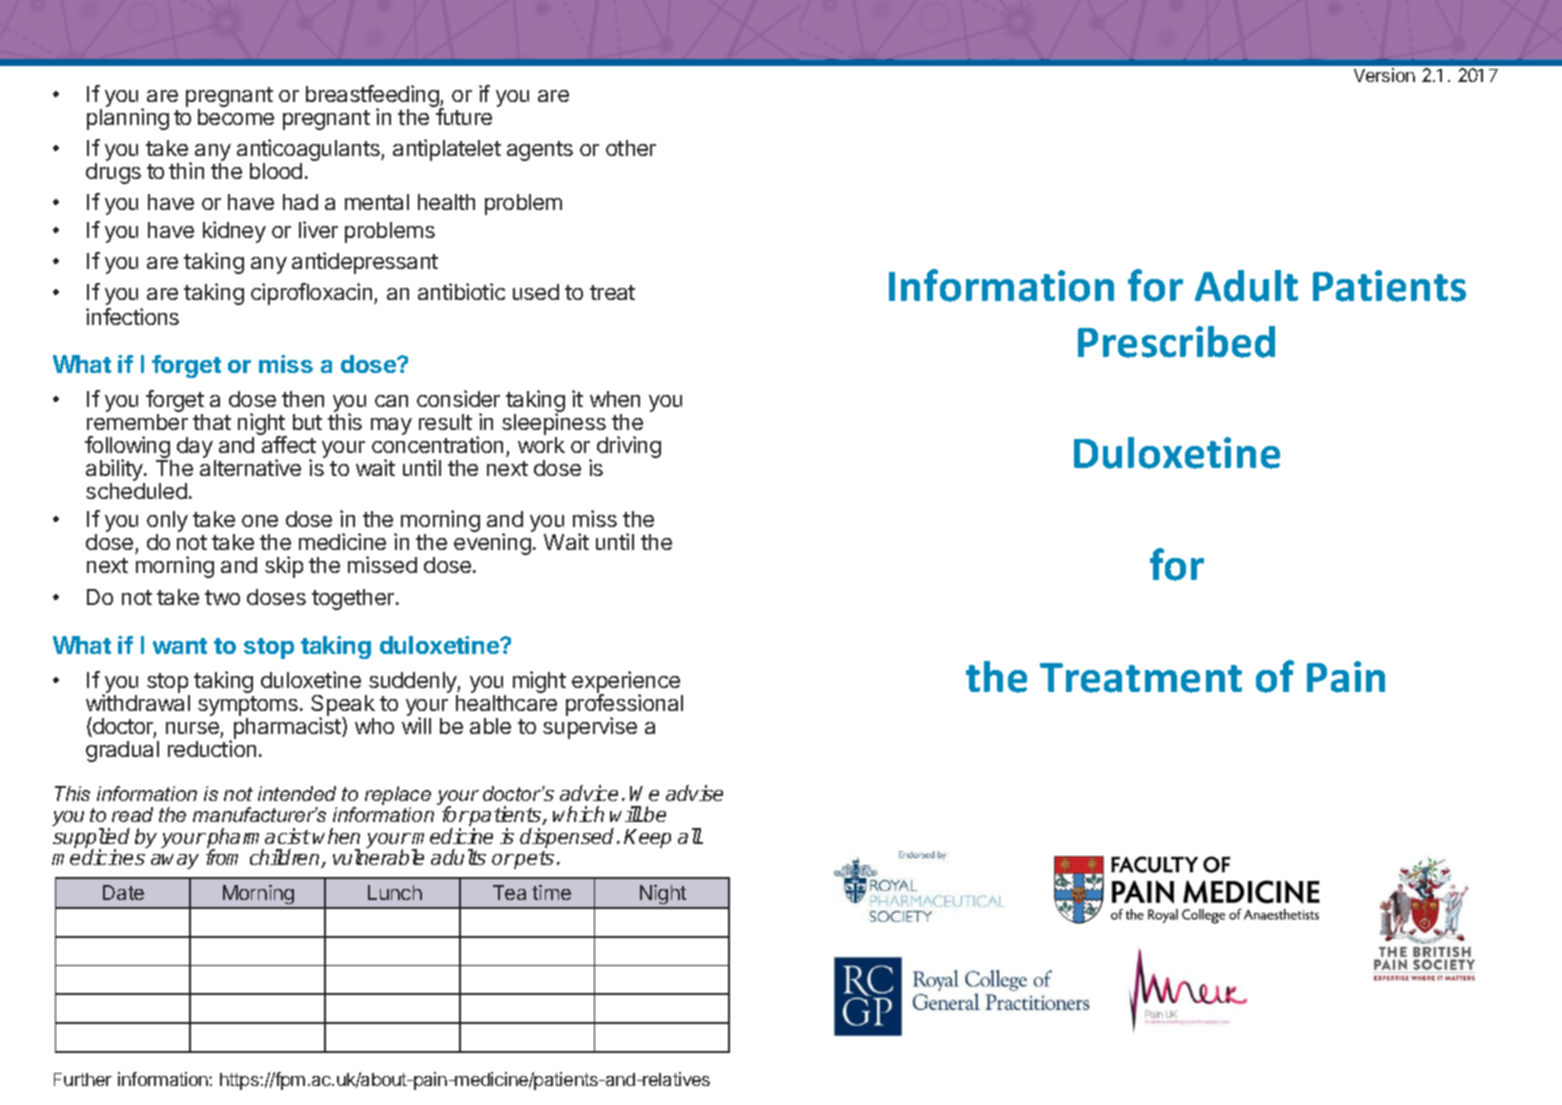 The height and width of the image is (1105, 1562). Describe the element at coordinates (551, 892) in the image. I see `time` at that location.
